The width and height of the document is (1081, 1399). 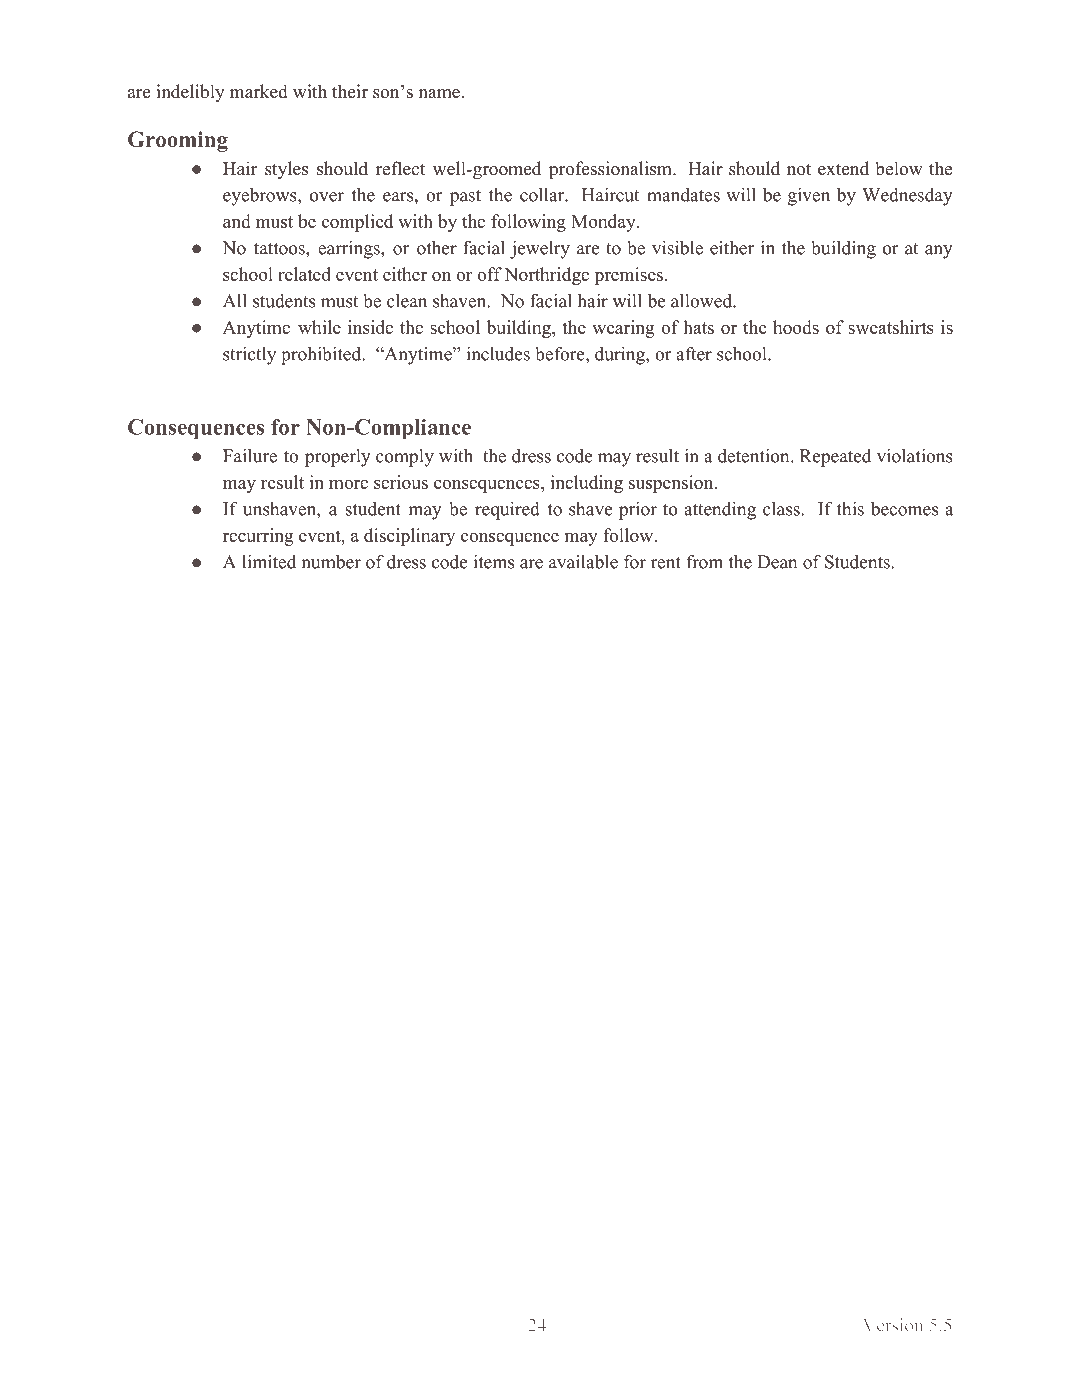 I want to click on this, so click(x=850, y=509).
